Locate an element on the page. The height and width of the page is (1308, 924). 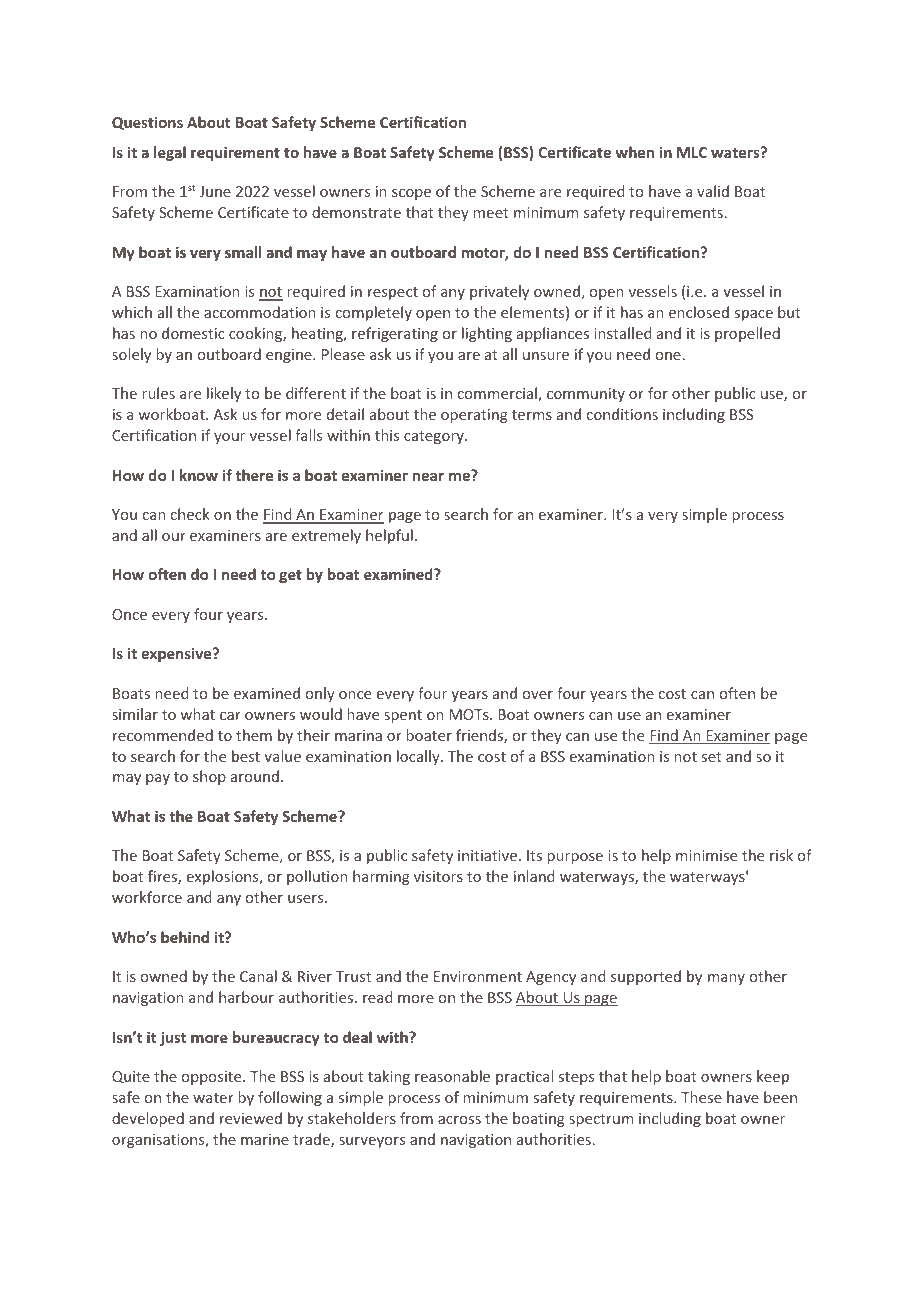
These is located at coordinates (701, 1097).
